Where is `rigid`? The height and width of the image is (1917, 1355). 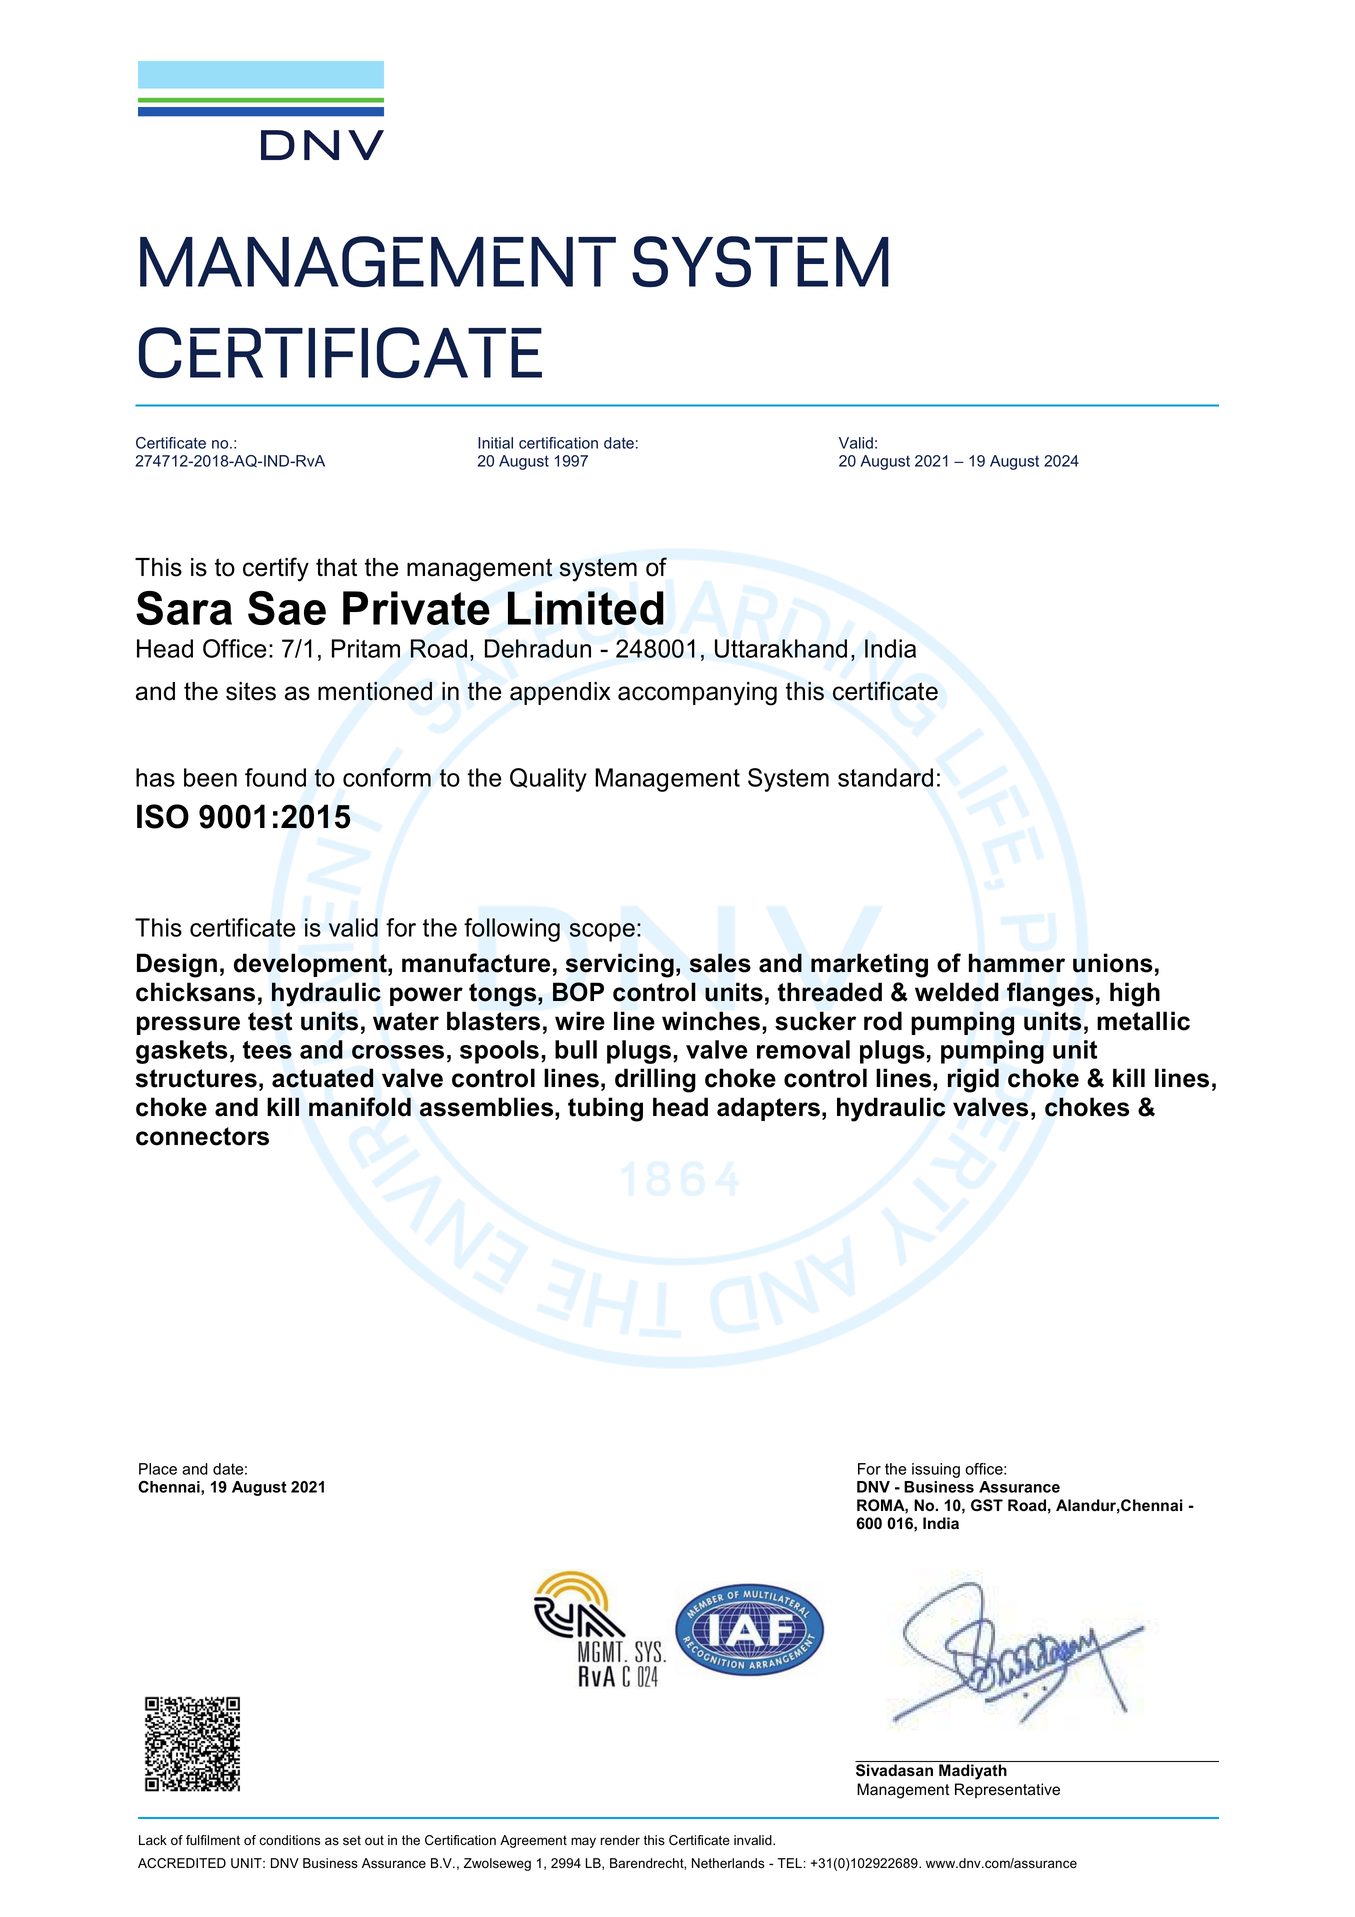 rigid is located at coordinates (973, 1080).
